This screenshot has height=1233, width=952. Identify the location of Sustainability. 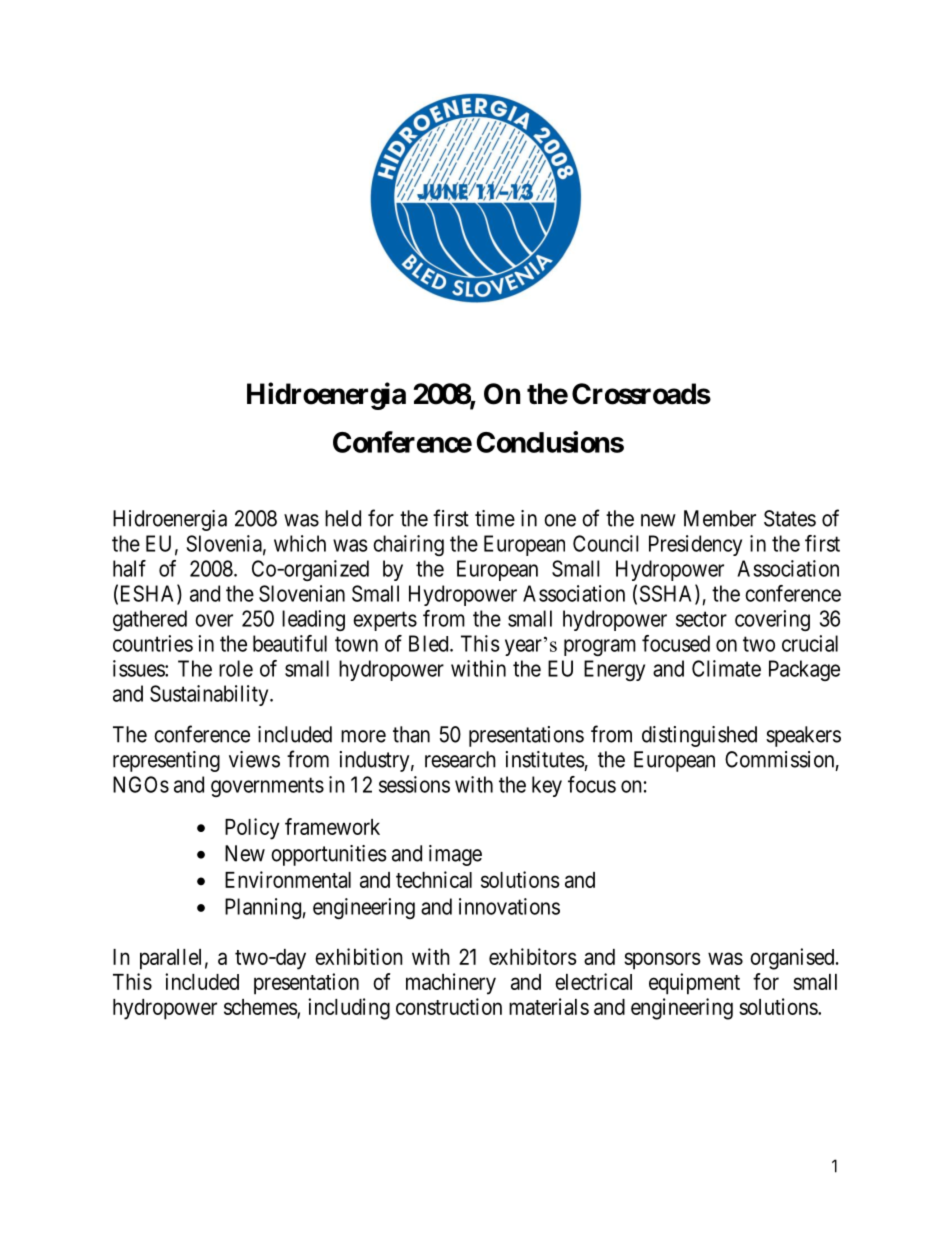
(210, 695).
